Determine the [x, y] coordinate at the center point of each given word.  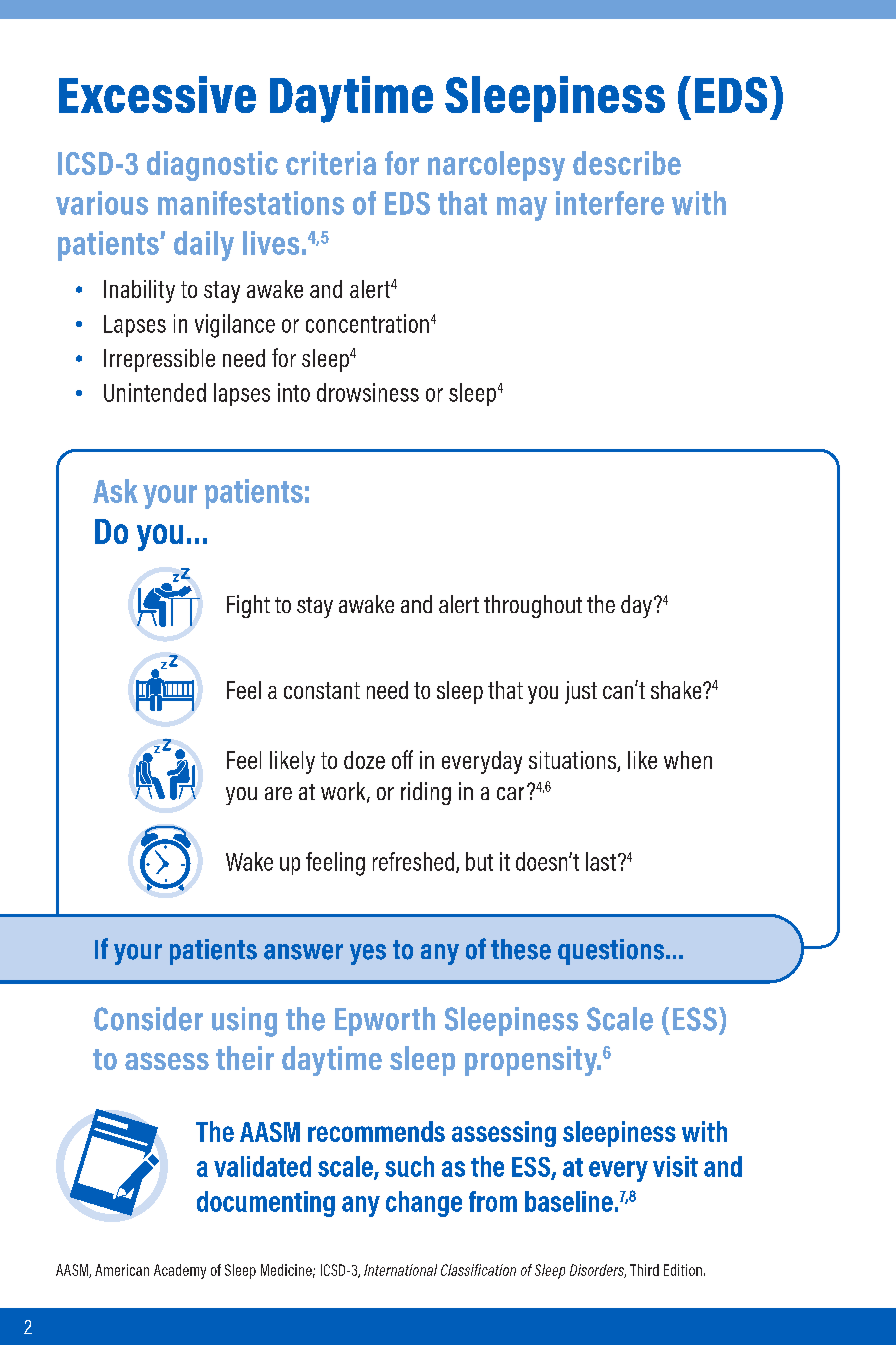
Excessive [157, 94]
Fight [248, 606]
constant [322, 690]
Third [644, 1270]
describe [627, 163]
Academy [180, 1271]
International [400, 1270]
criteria [331, 163]
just [581, 692]
